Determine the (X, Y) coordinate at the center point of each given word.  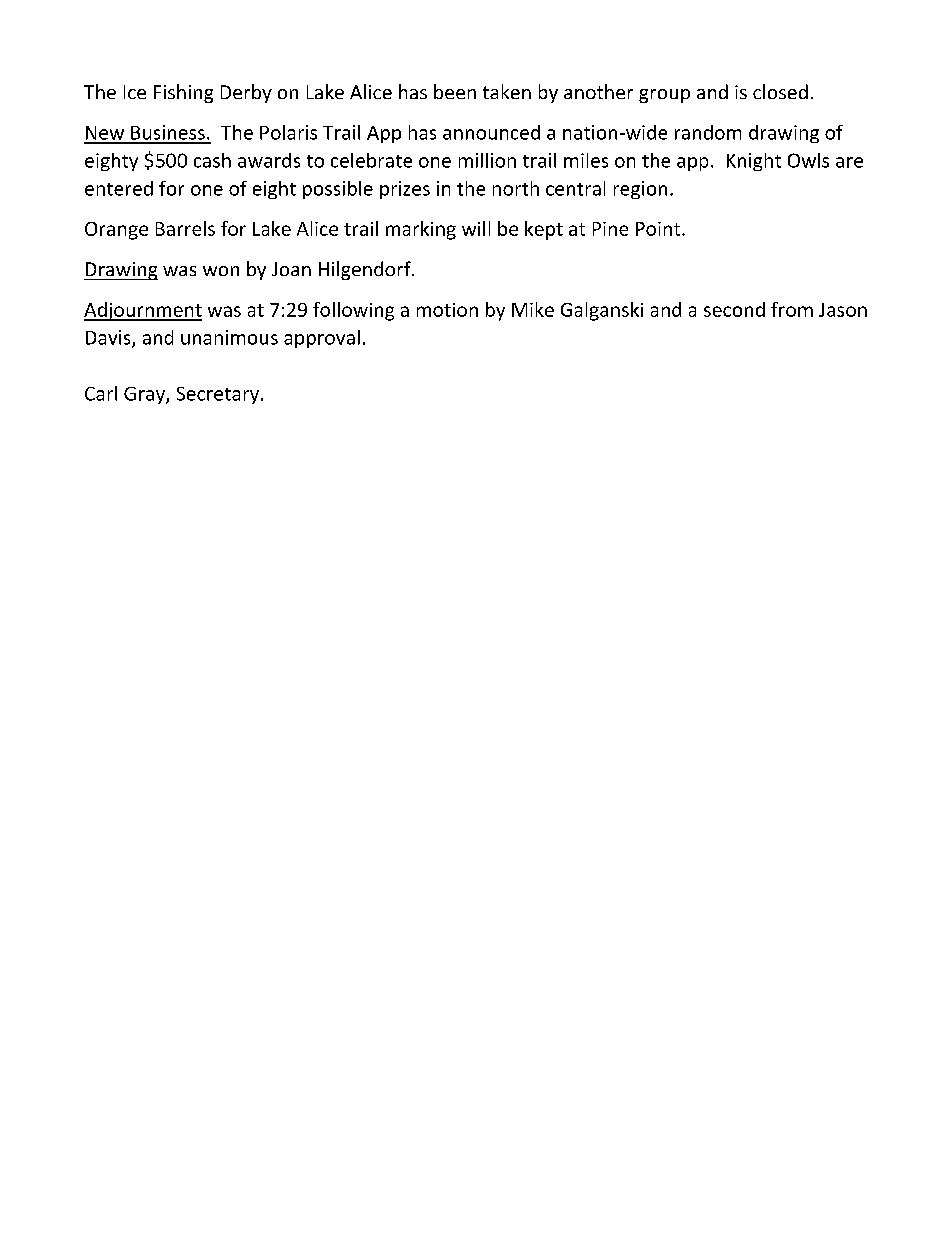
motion (447, 310)
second (734, 309)
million (487, 160)
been (455, 91)
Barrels (185, 228)
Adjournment (143, 311)
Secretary (219, 395)
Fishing (183, 93)
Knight (754, 162)
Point (659, 229)
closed (780, 91)
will (476, 228)
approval (322, 339)
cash (212, 160)
